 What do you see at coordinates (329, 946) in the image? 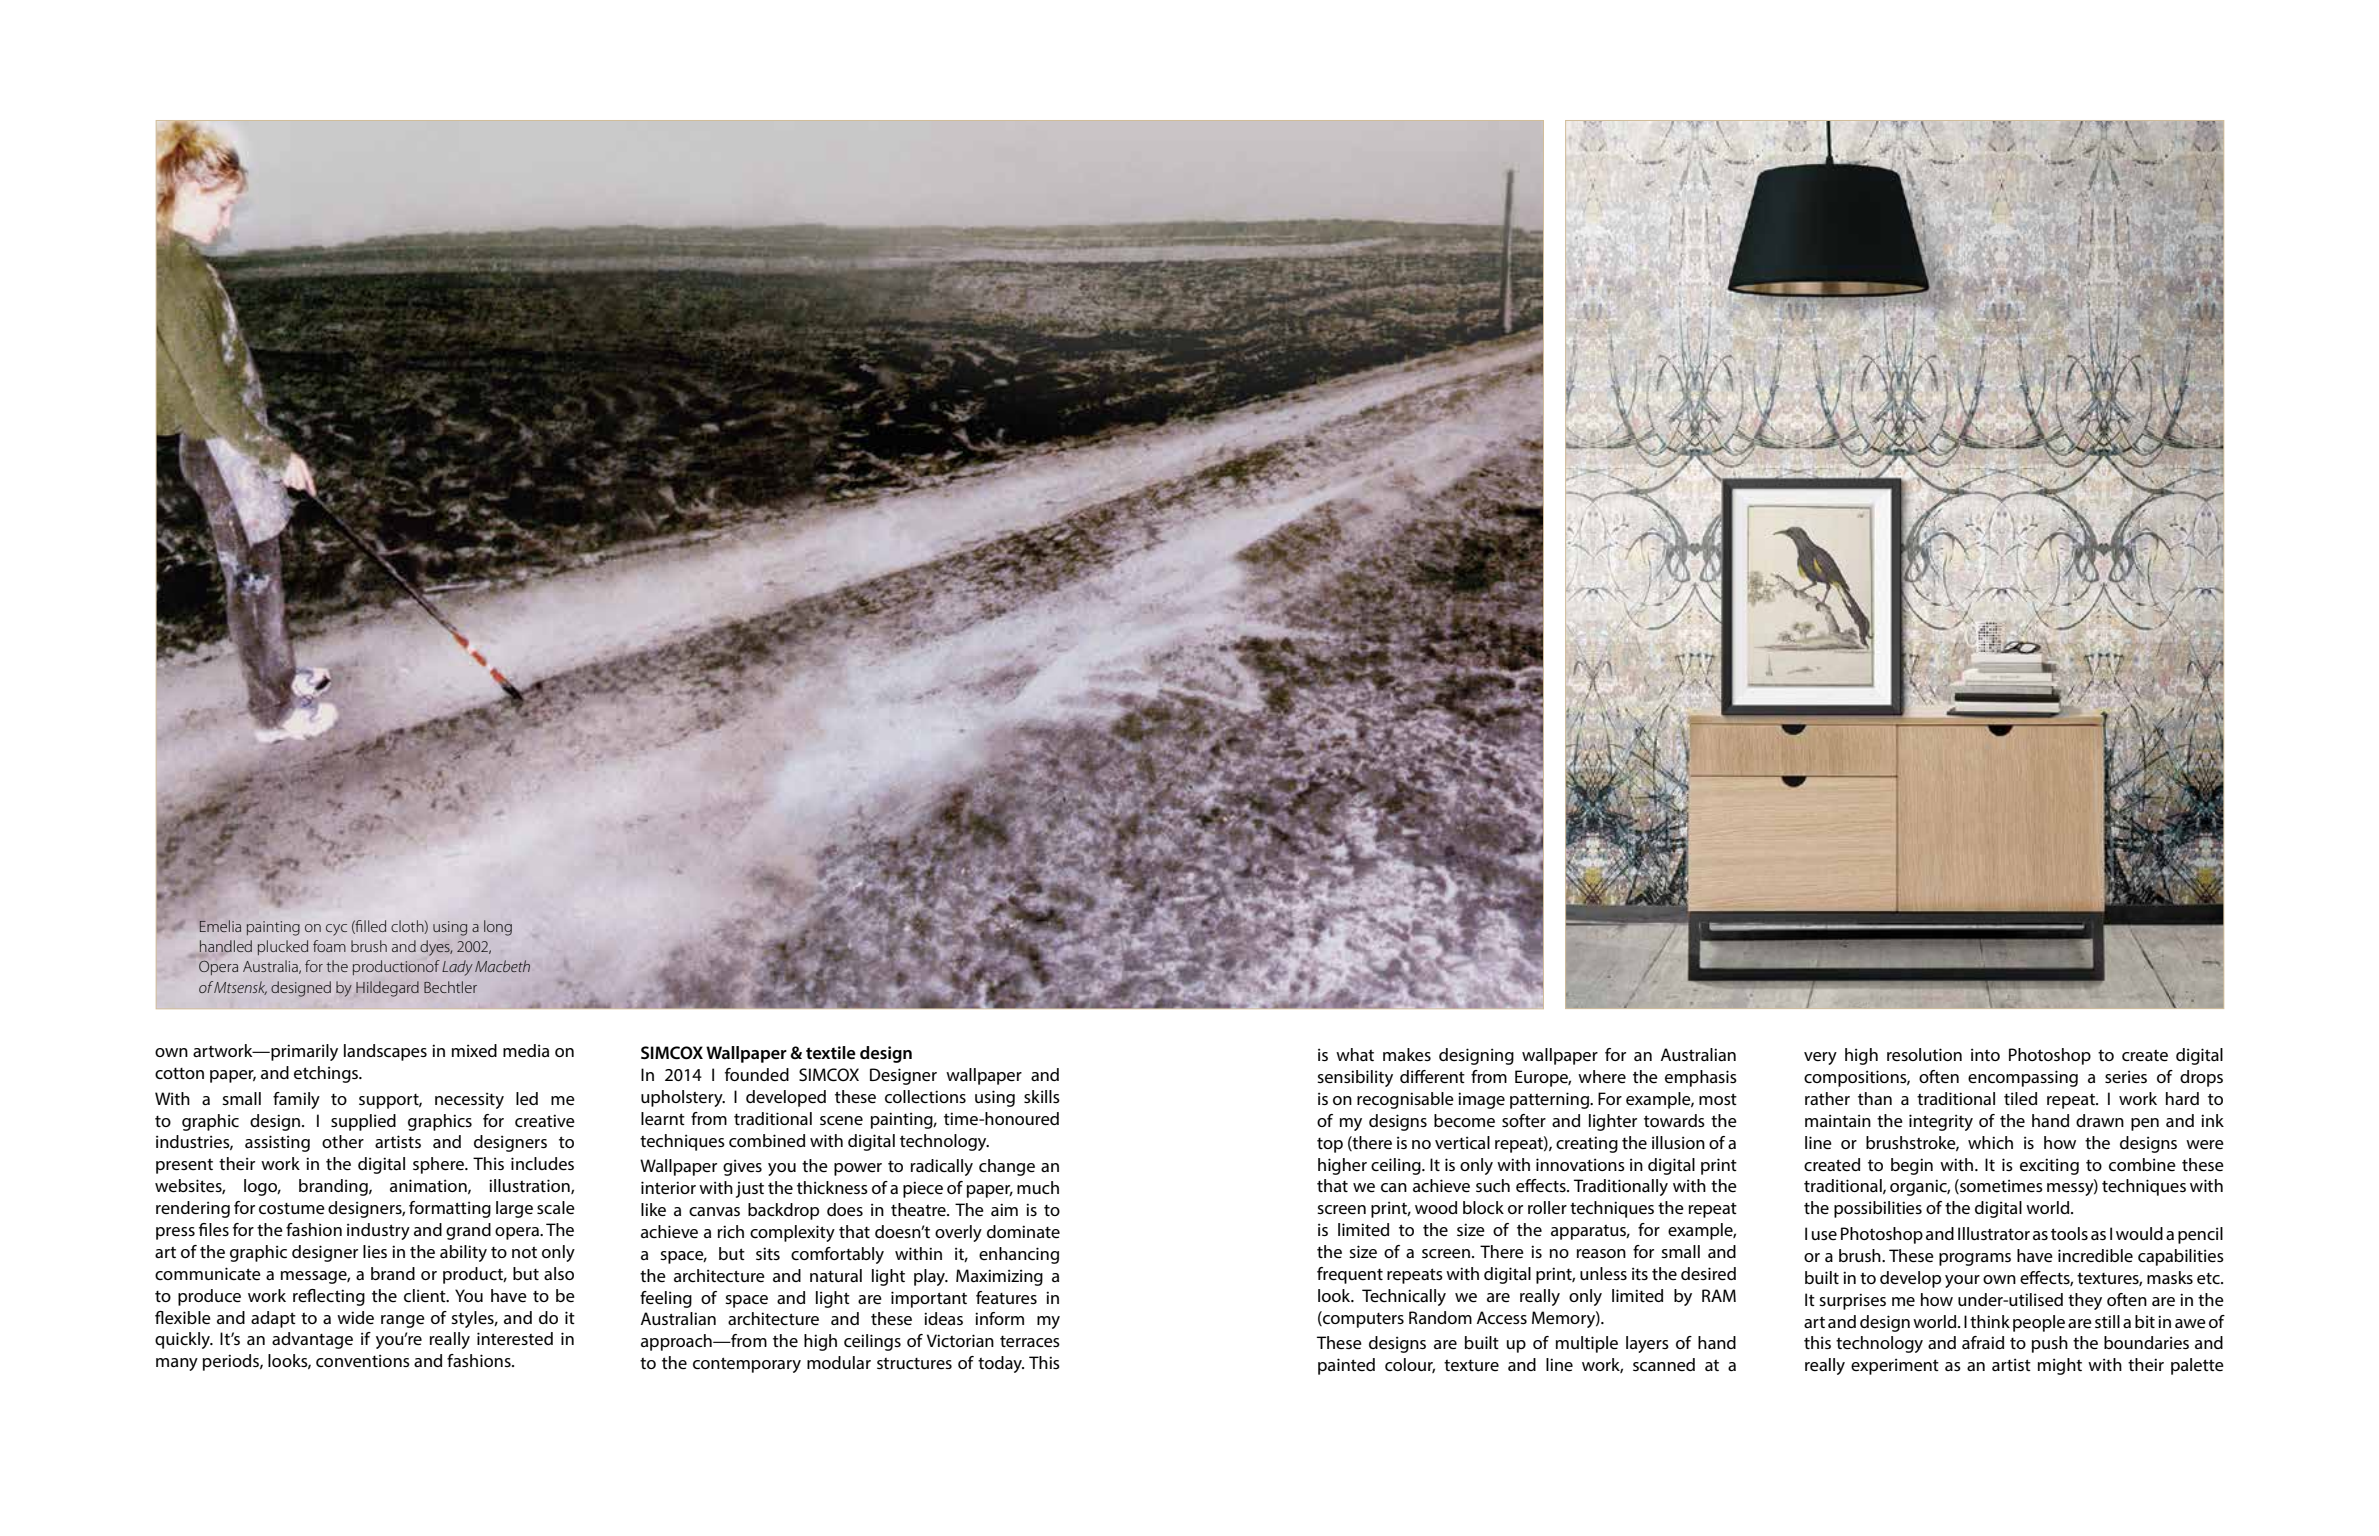
I see `foam` at bounding box center [329, 946].
